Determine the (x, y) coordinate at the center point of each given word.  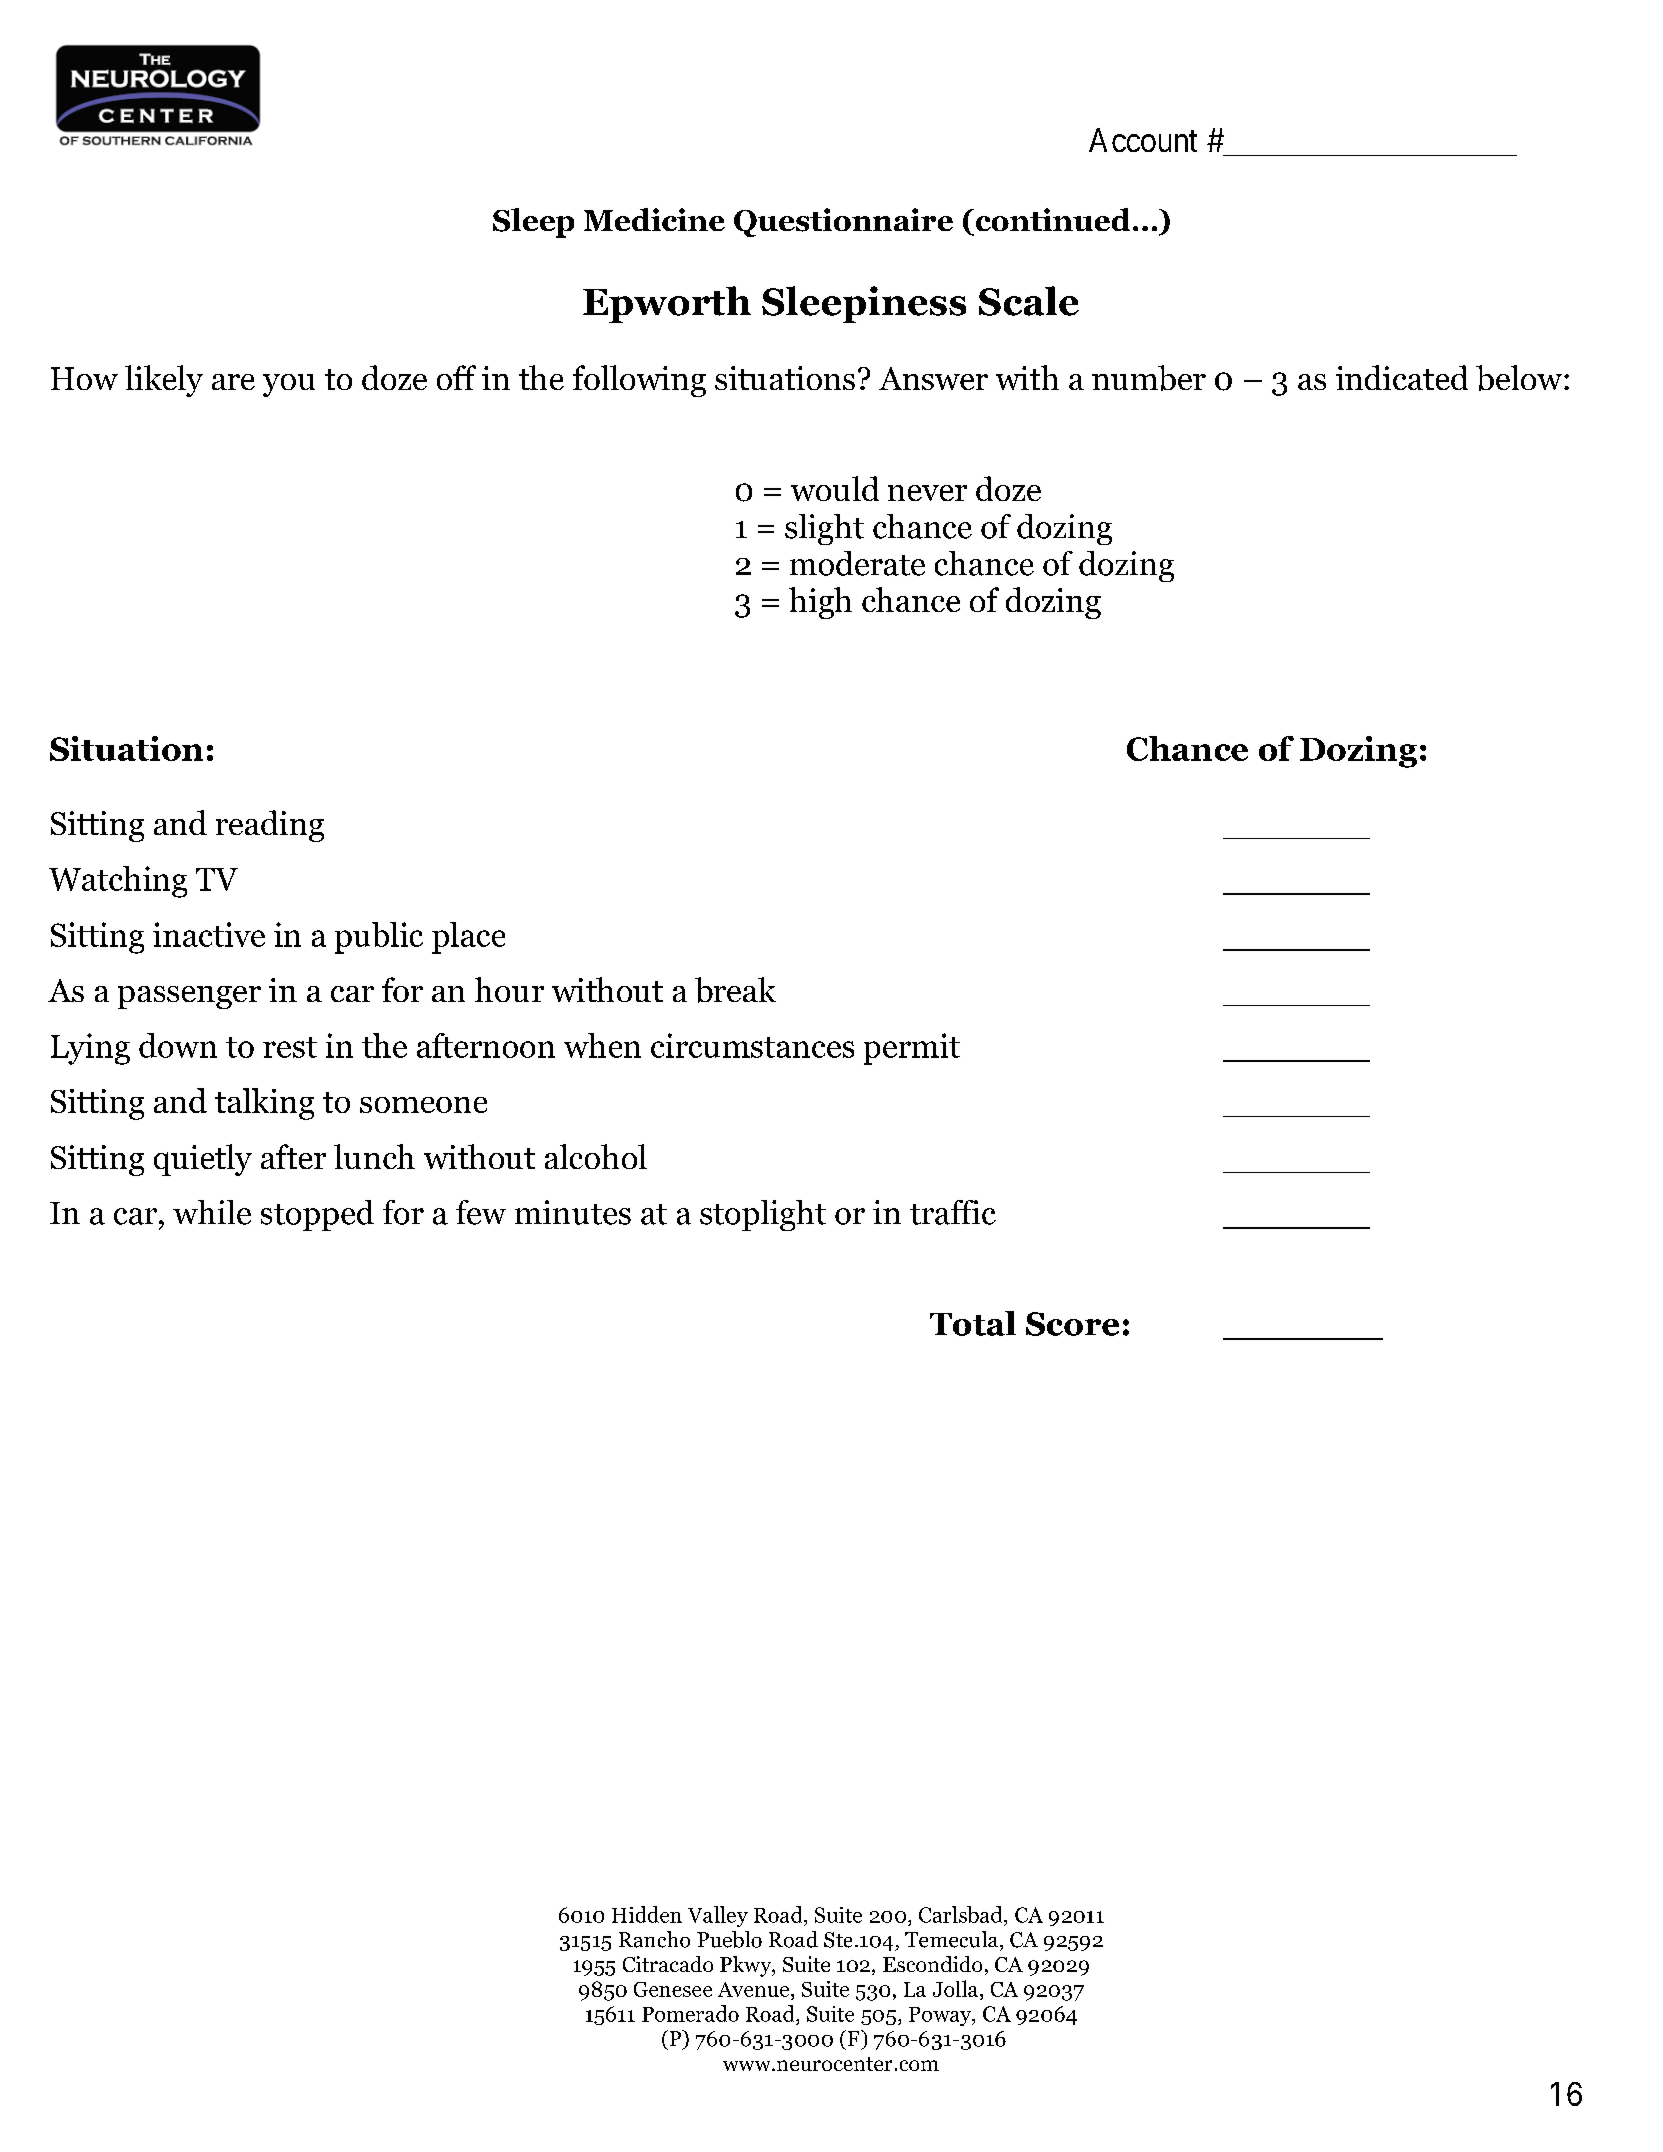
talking (264, 1104)
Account (1143, 140)
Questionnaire (843, 222)
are (233, 382)
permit (912, 1049)
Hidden (647, 1914)
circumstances (752, 1045)
